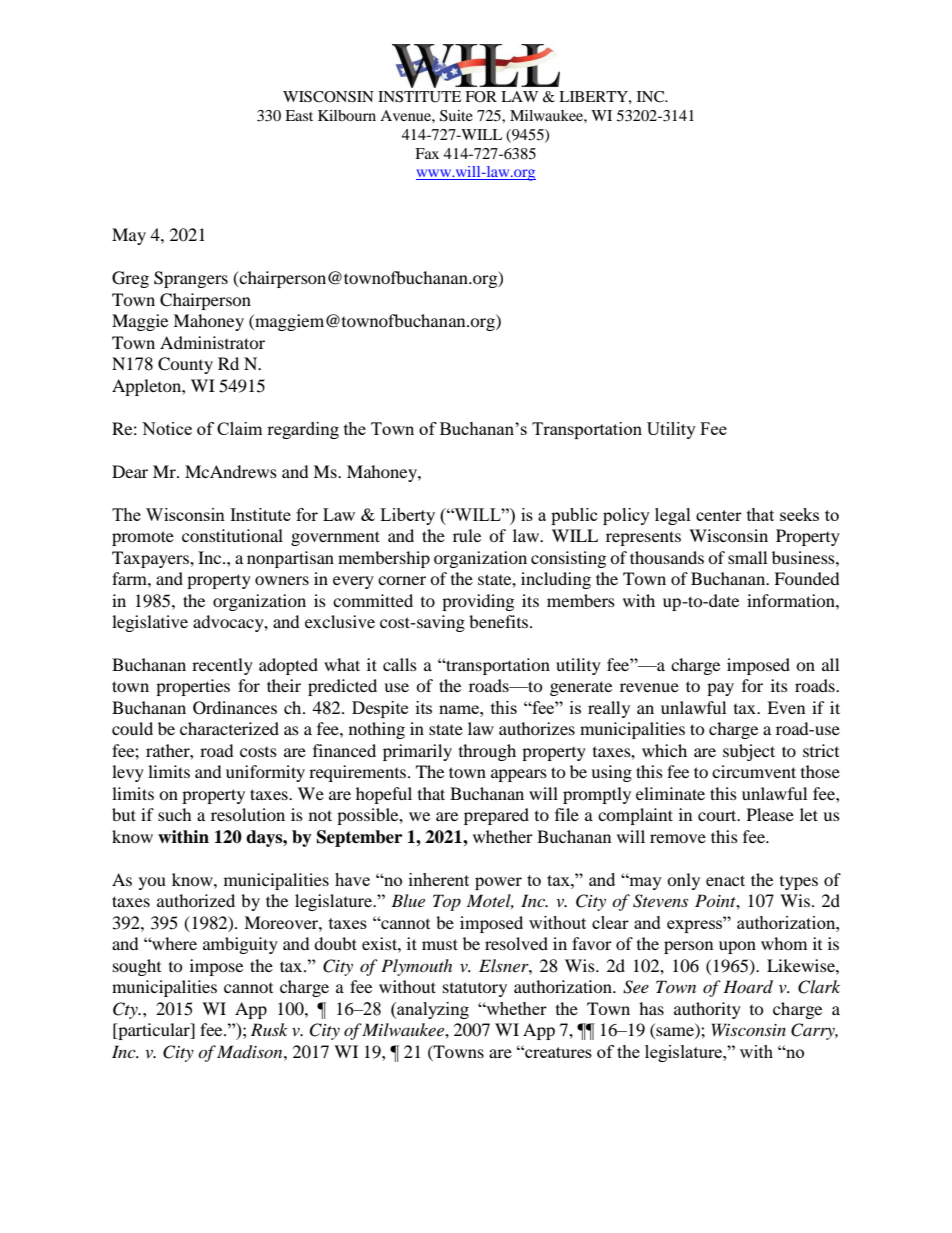 The height and width of the page is (1233, 952). Describe the element at coordinates (427, 153) in the page. I see `Fax` at that location.
